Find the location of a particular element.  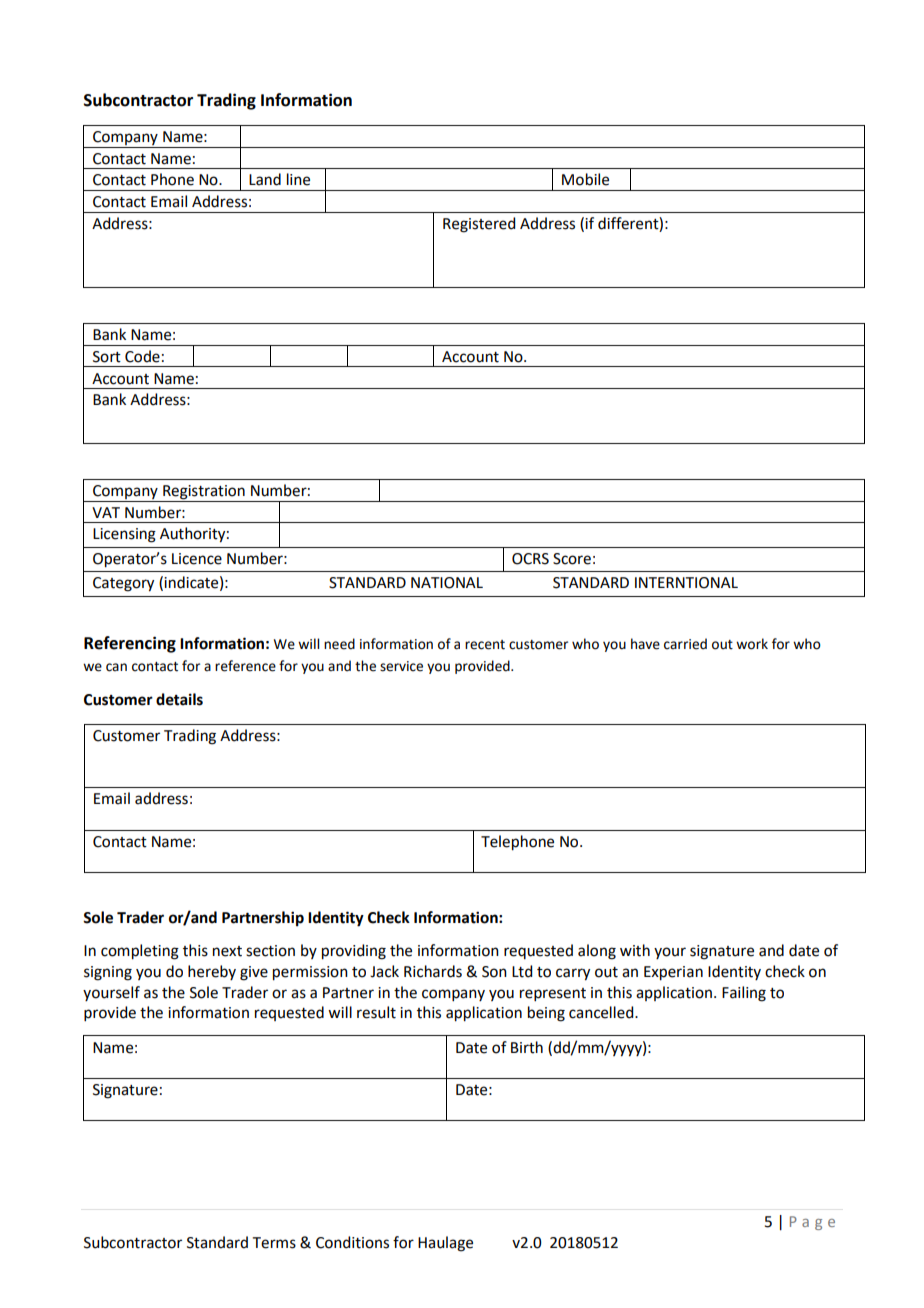

Terms is located at coordinates (274, 1243).
